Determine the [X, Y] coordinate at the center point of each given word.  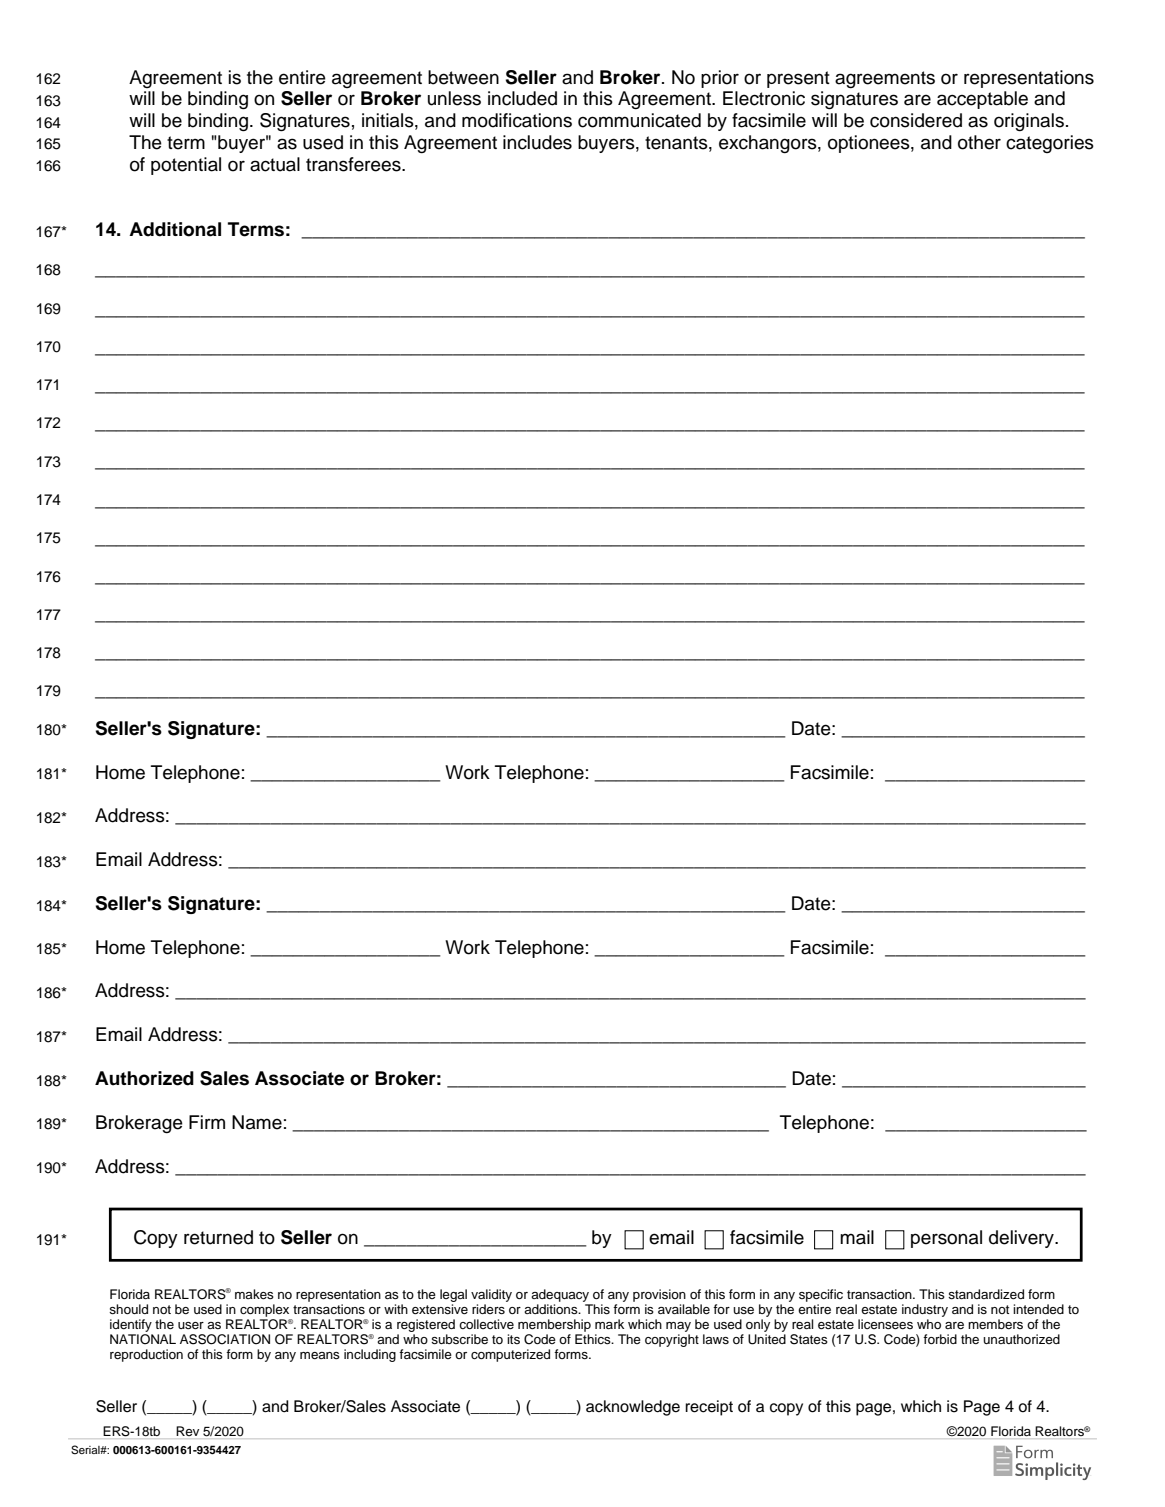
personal [946, 1239]
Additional [175, 229]
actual [275, 164]
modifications [517, 120]
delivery [1022, 1239]
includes [537, 142]
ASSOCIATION [225, 1339]
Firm [207, 1122]
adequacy [560, 1295]
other [979, 142]
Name [257, 1122]
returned [218, 1237]
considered [916, 120]
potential [186, 166]
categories [1050, 144]
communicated [639, 120]
